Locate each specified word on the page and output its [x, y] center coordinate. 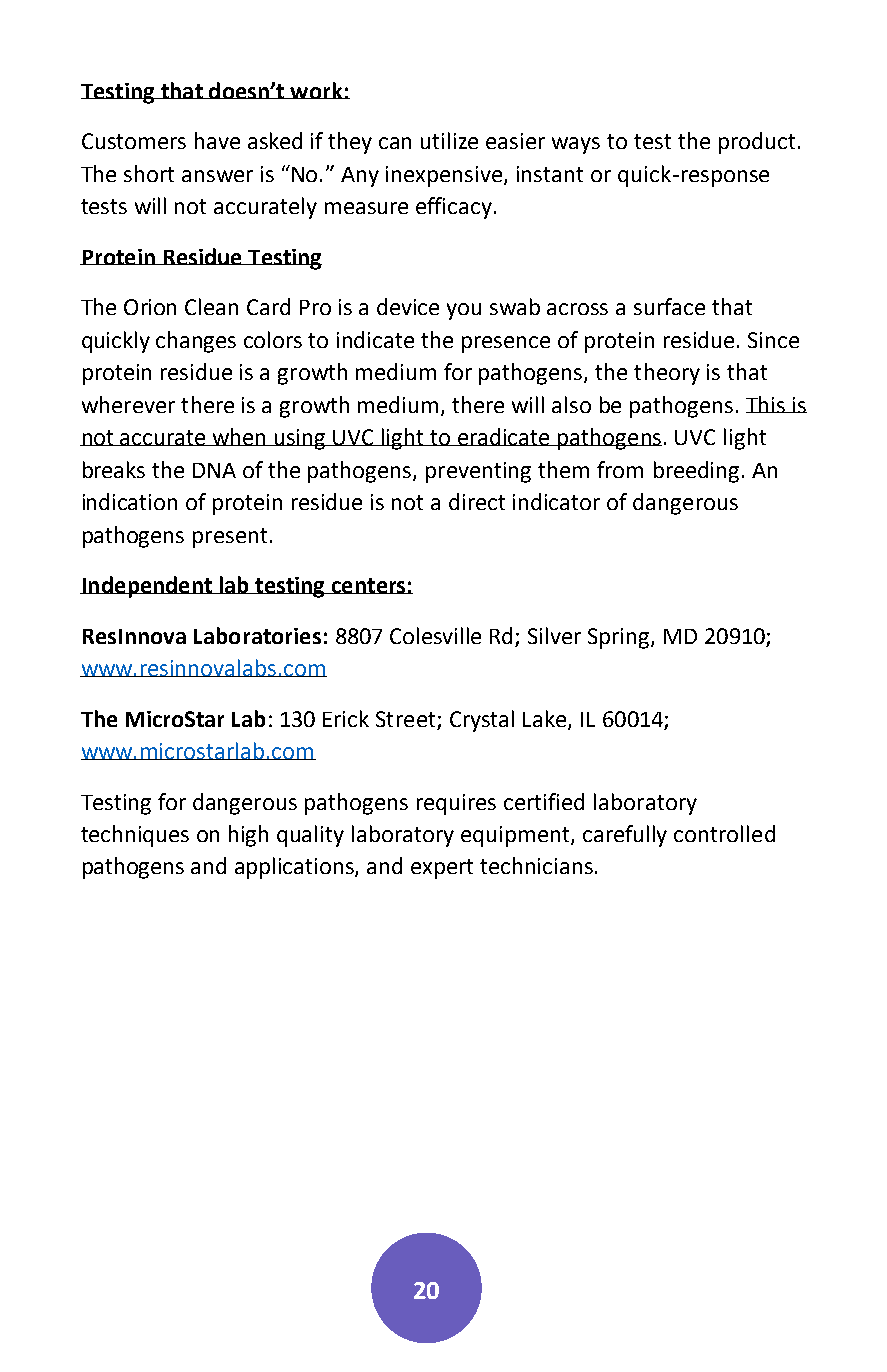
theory [667, 374]
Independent [147, 587]
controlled [724, 833]
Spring [620, 638]
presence [506, 344]
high [248, 836]
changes [196, 342]
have [217, 140]
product [757, 143]
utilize [449, 140]
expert [442, 869]
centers [369, 586]
